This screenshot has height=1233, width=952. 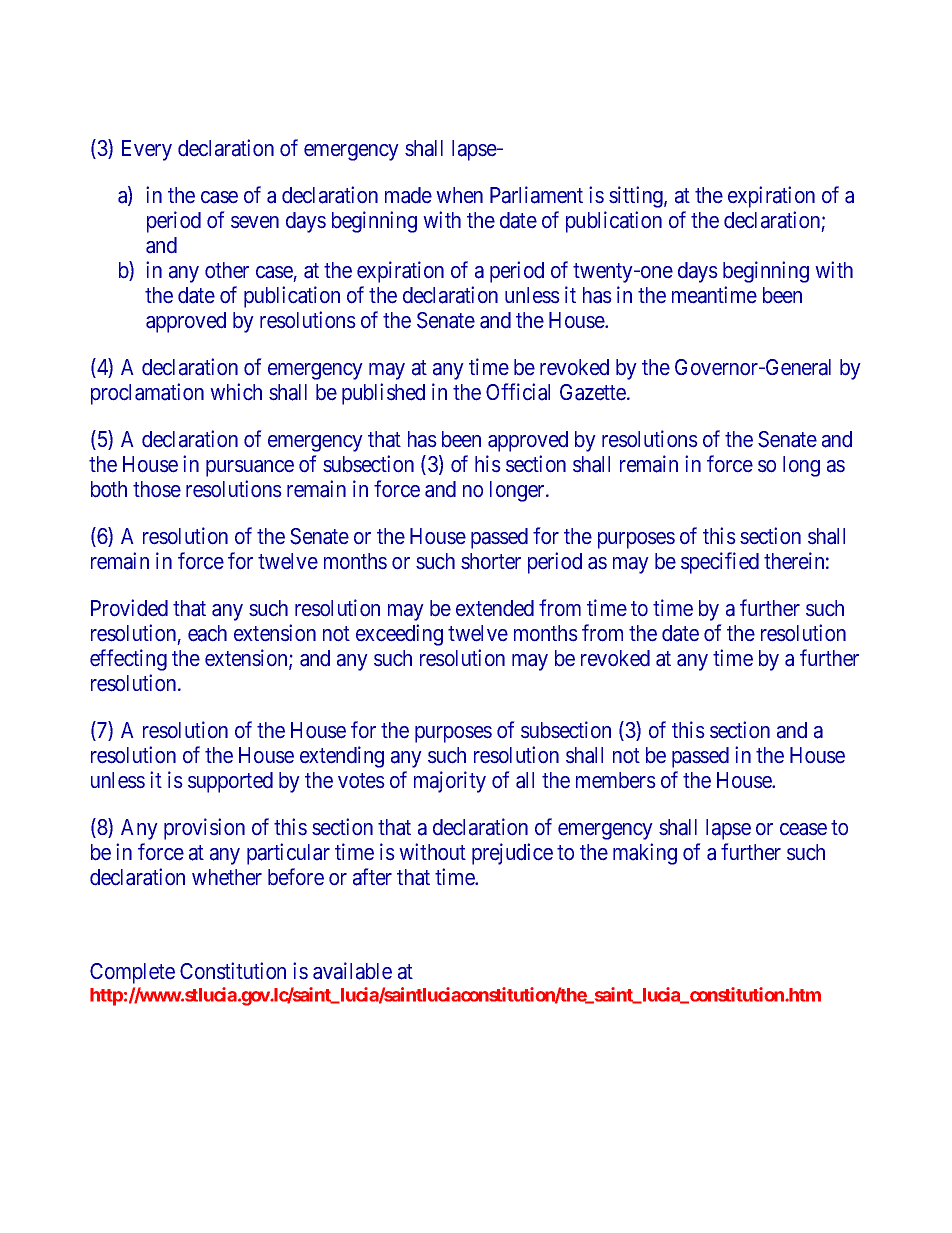 What do you see at coordinates (536, 195) in the screenshot?
I see `Parliament` at bounding box center [536, 195].
